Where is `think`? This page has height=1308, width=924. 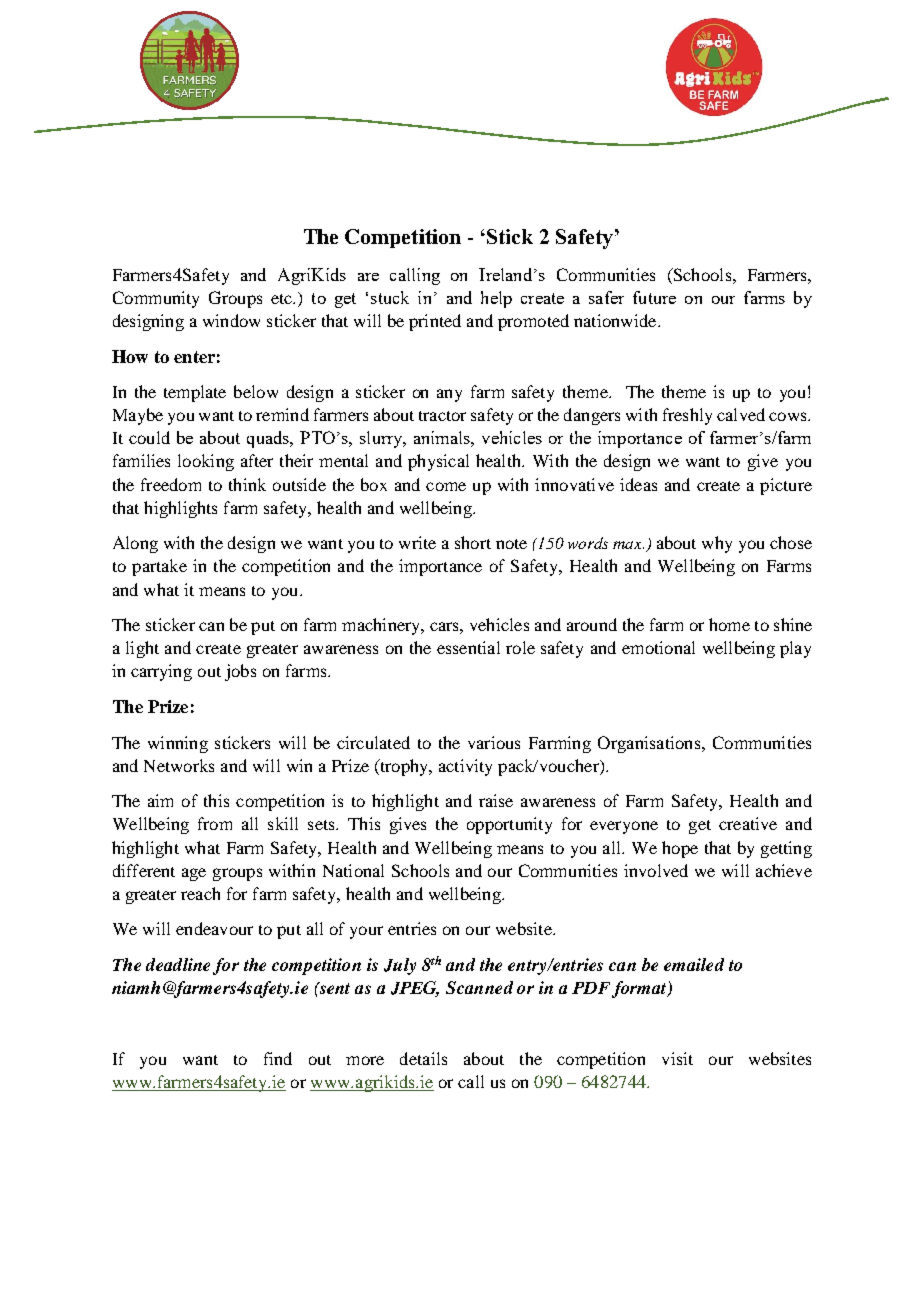 think is located at coordinates (247, 484).
